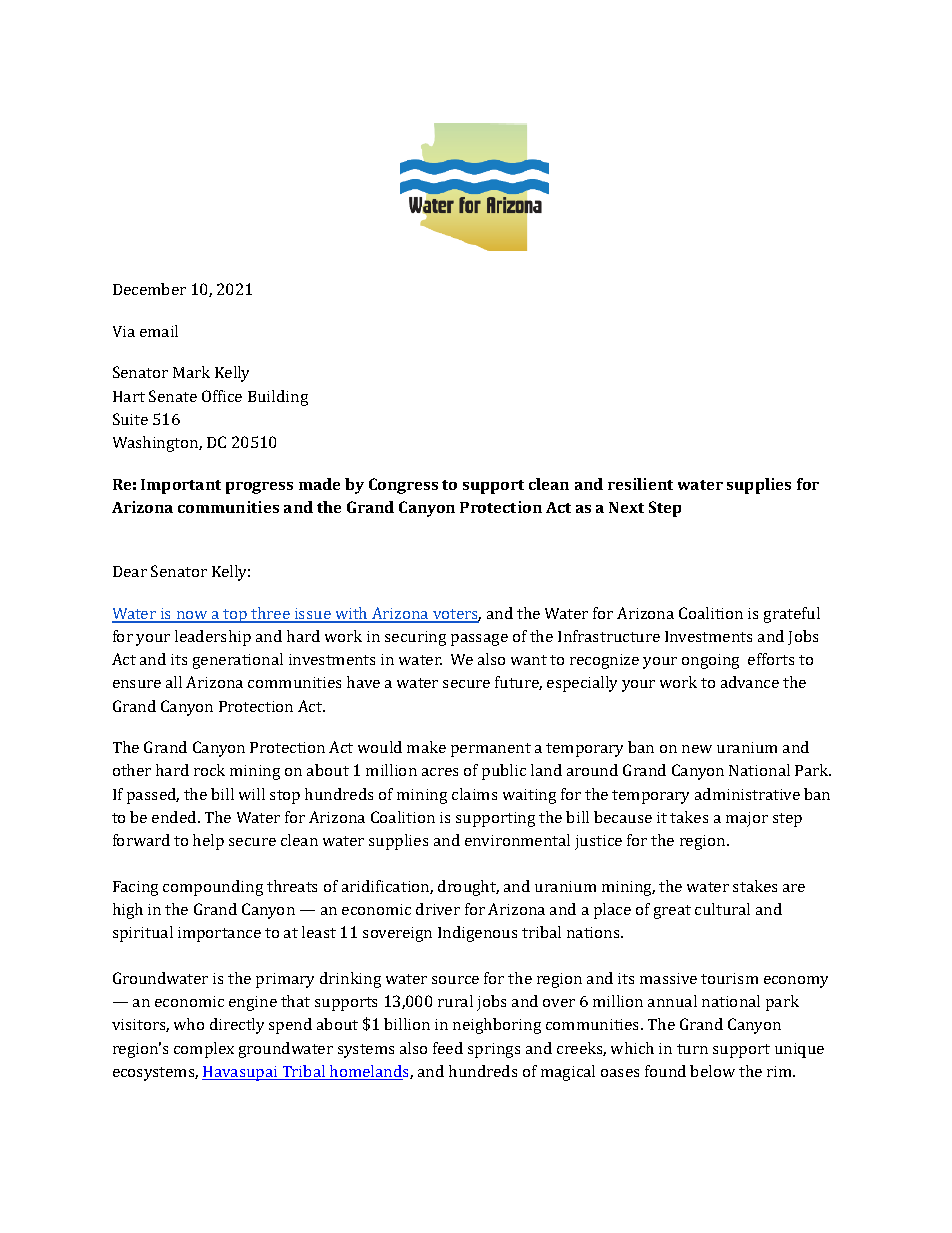 The width and height of the image is (952, 1233). What do you see at coordinates (448, 1048) in the image?
I see `feed` at bounding box center [448, 1048].
